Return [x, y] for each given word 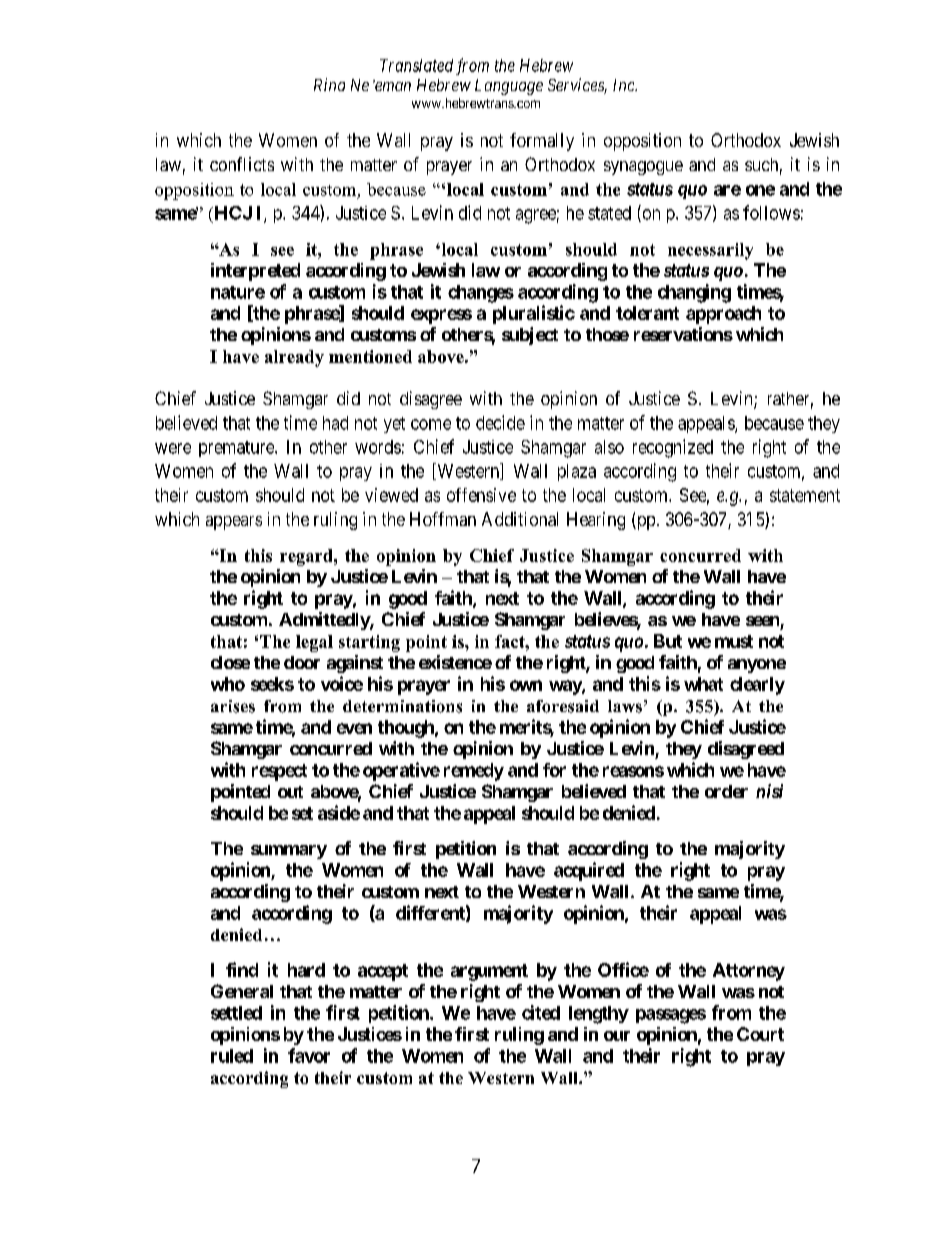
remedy [474, 772]
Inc [625, 85]
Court [760, 1034]
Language [509, 87]
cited [541, 1012]
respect [279, 772]
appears [234, 523]
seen [762, 621]
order [726, 791]
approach [723, 315]
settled [236, 1013]
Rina [329, 84]
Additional [520, 519]
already [294, 358]
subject [530, 336]
